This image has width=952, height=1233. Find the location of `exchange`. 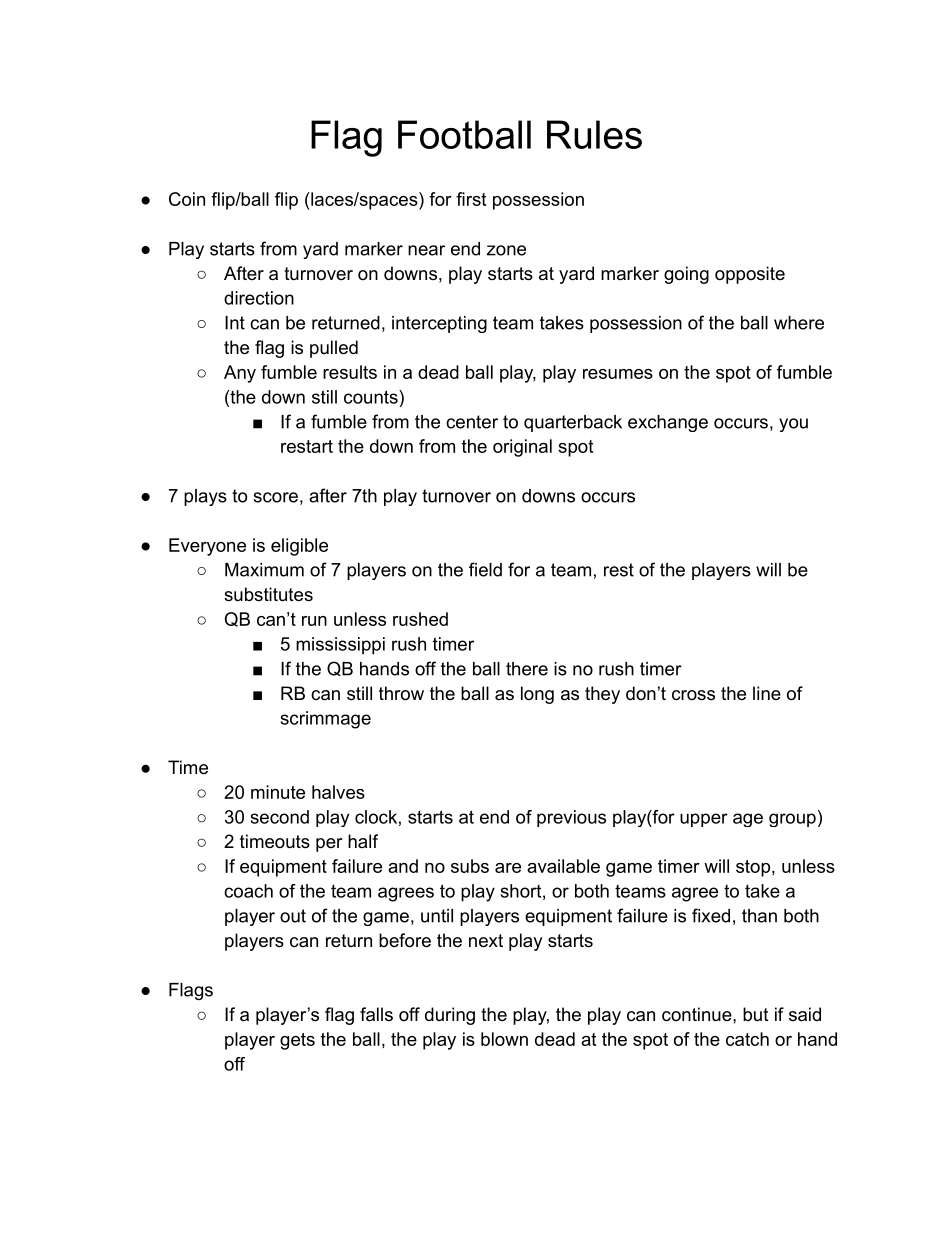

exchange is located at coordinates (668, 423).
